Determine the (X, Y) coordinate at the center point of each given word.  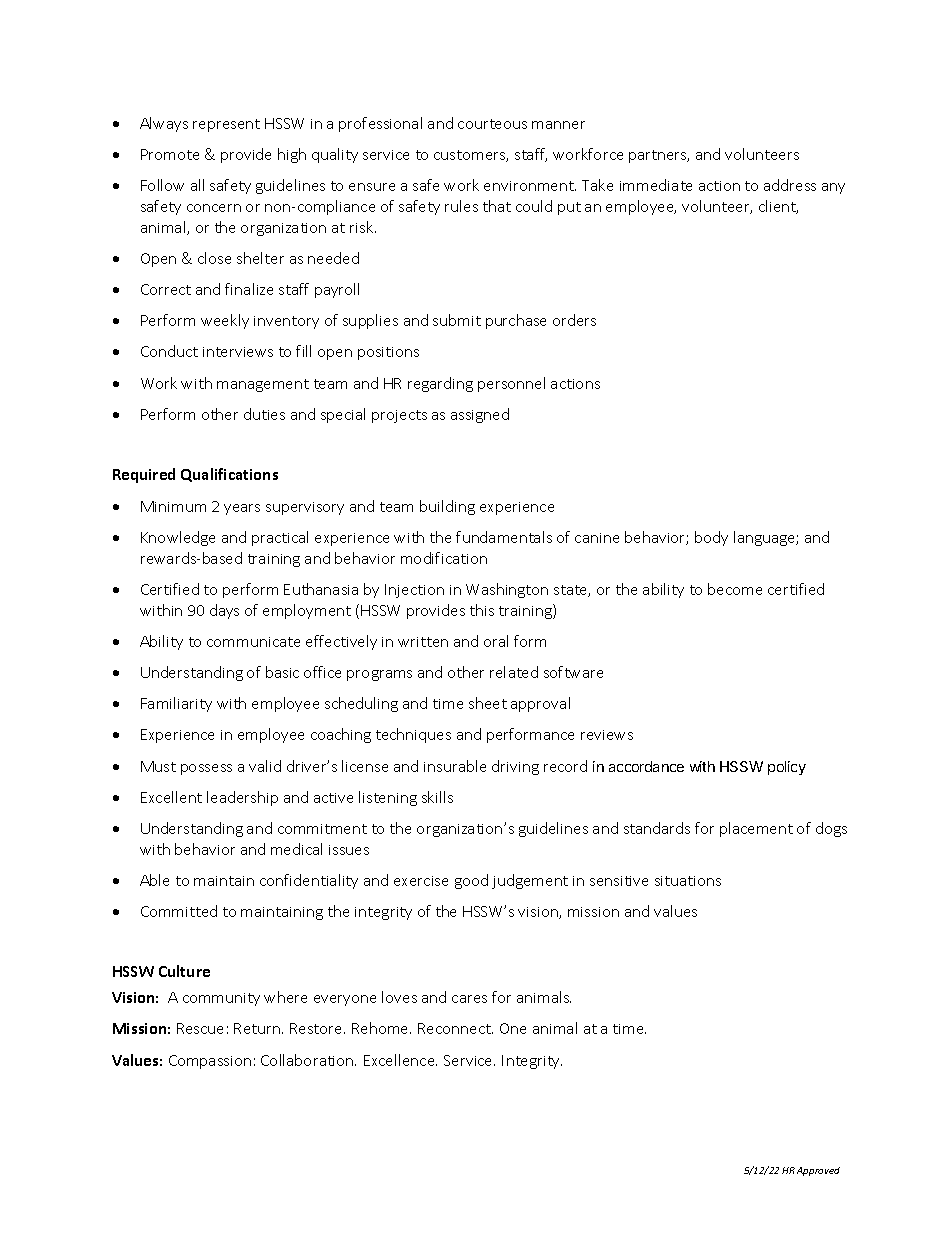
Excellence (400, 1060)
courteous (492, 124)
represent (226, 125)
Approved (818, 1171)
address (790, 185)
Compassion (210, 1062)
